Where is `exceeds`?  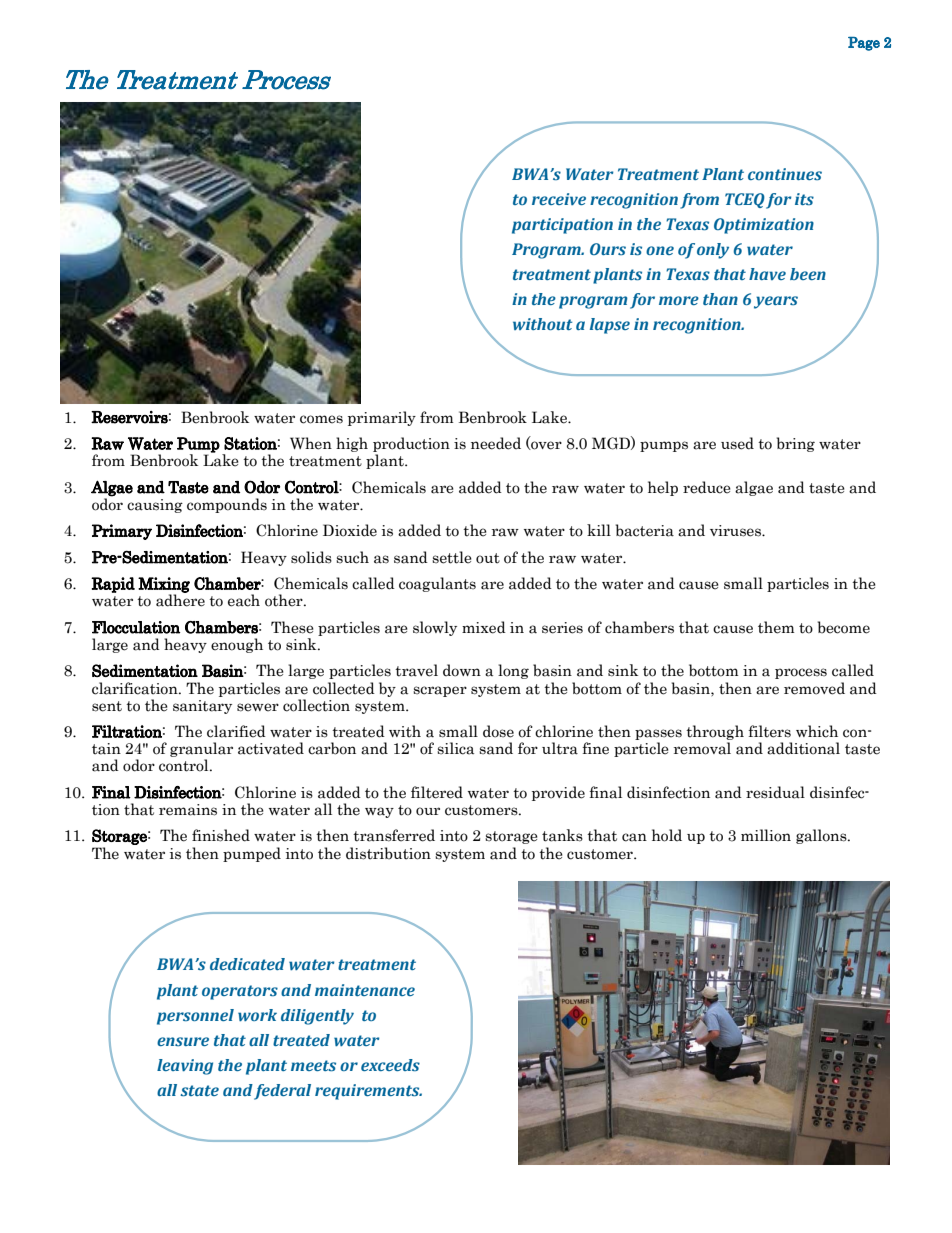 exceeds is located at coordinates (390, 1065).
